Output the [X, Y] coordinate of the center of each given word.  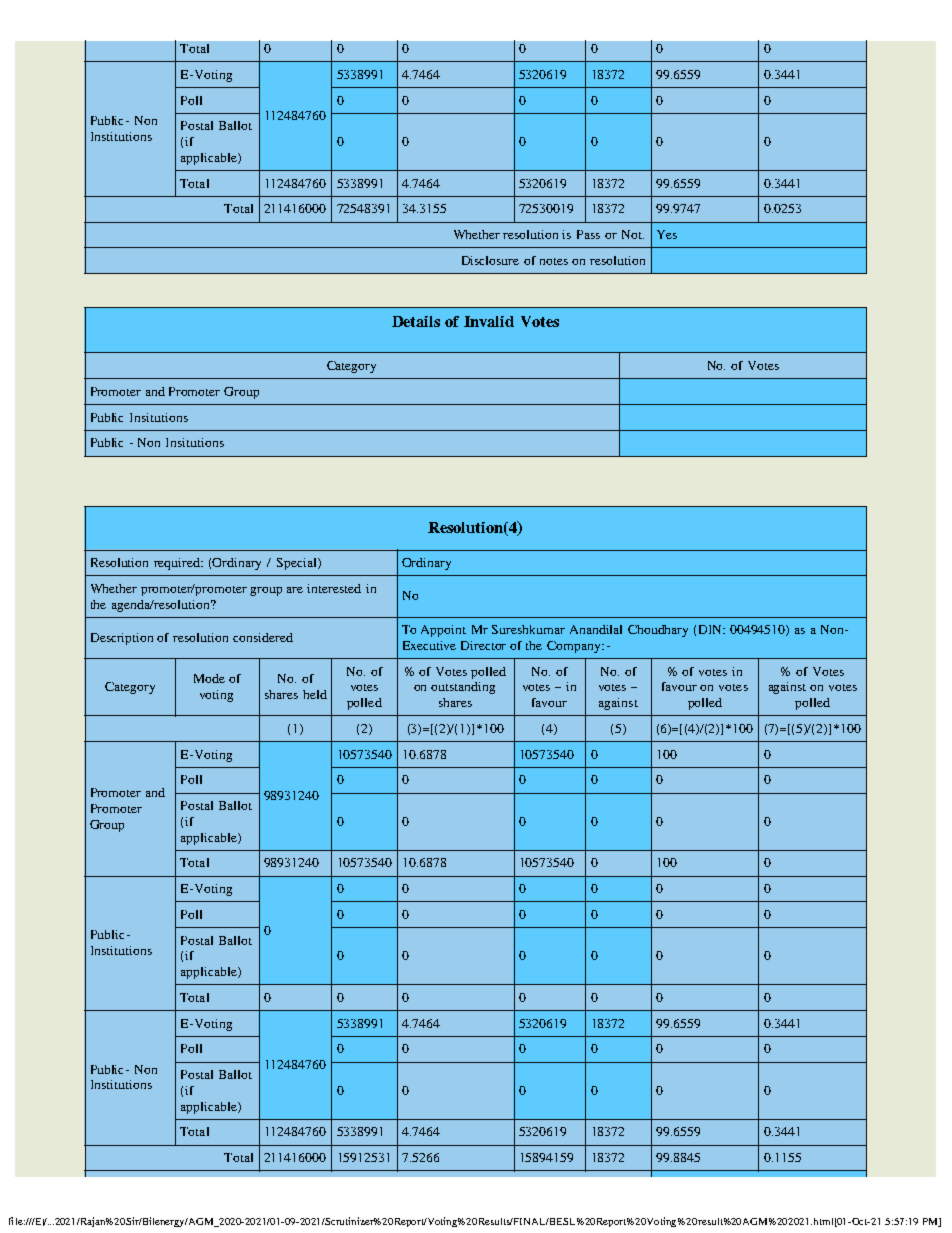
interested [334, 588]
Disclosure [490, 260]
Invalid [489, 321]
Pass [588, 234]
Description [122, 639]
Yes [667, 234]
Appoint [443, 631]
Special [298, 564]
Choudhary [658, 631]
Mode [209, 678]
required [178, 564]
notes [554, 261]
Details [416, 321]
